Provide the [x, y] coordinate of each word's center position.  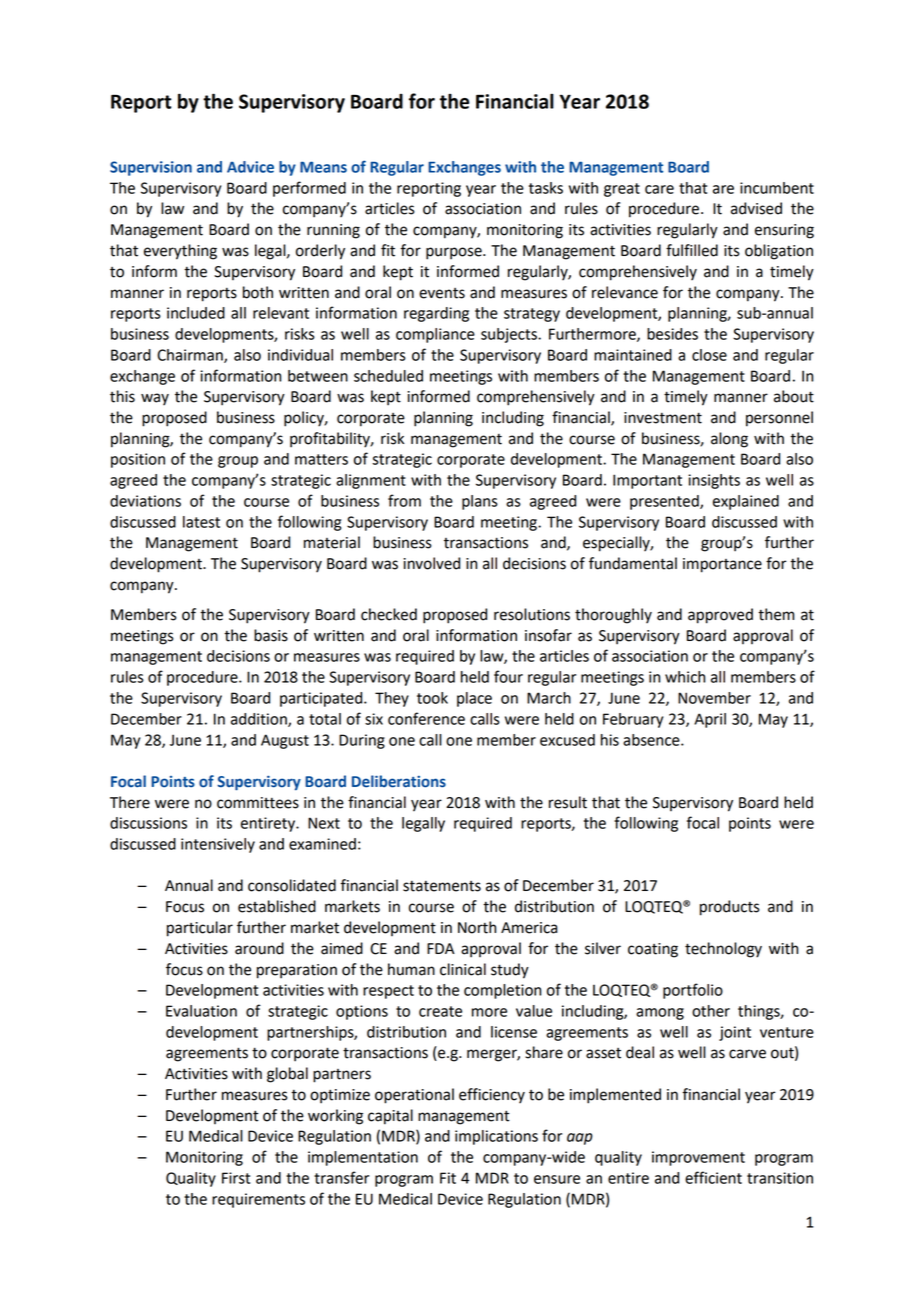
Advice [250, 167]
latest [201, 522]
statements [442, 886]
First [236, 1178]
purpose [455, 253]
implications [496, 1137]
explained [746, 502]
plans [480, 502]
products [730, 908]
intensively [218, 845]
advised [756, 208]
